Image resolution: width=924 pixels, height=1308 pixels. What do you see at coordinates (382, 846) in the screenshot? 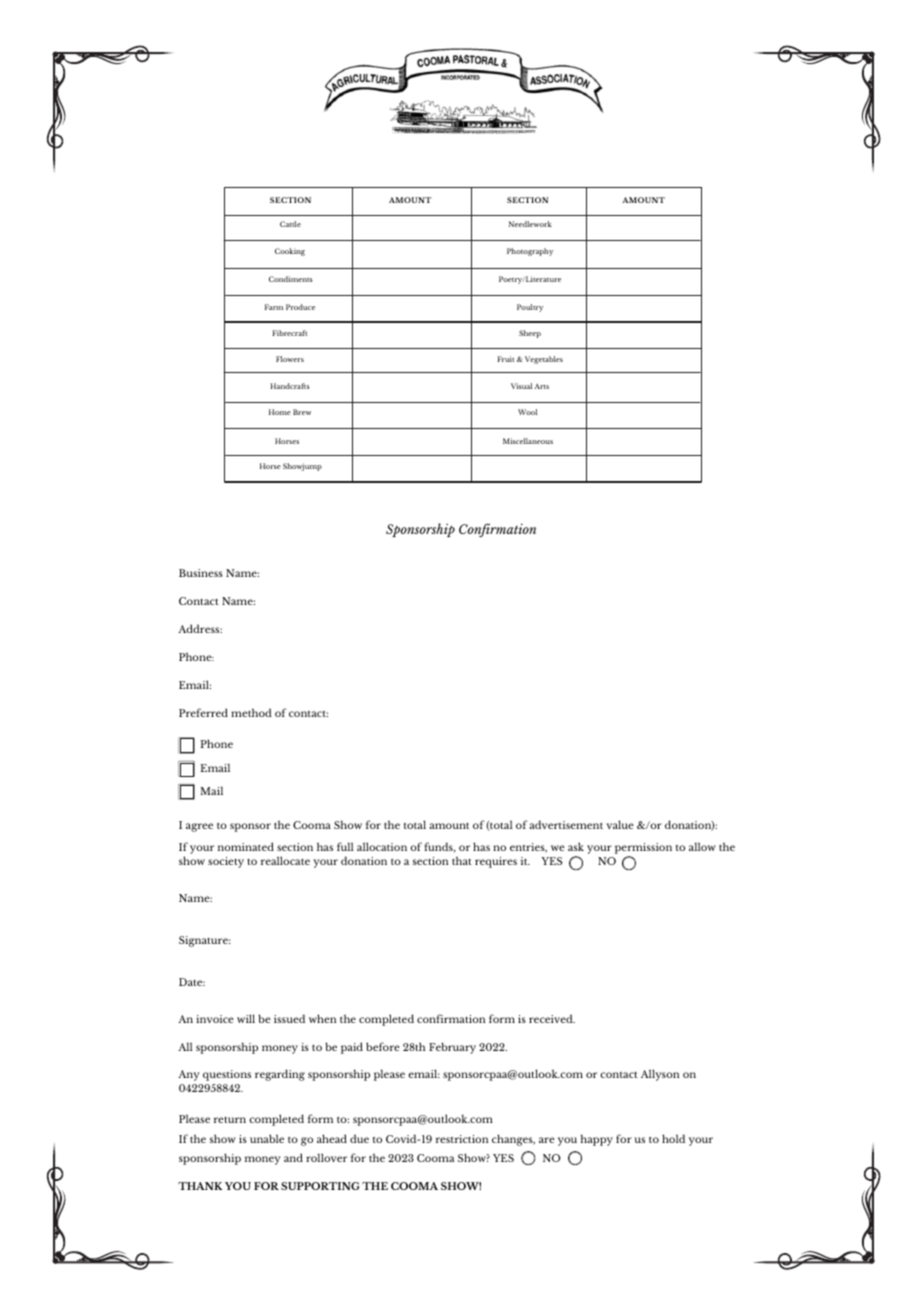
I see `allocation` at bounding box center [382, 846].
